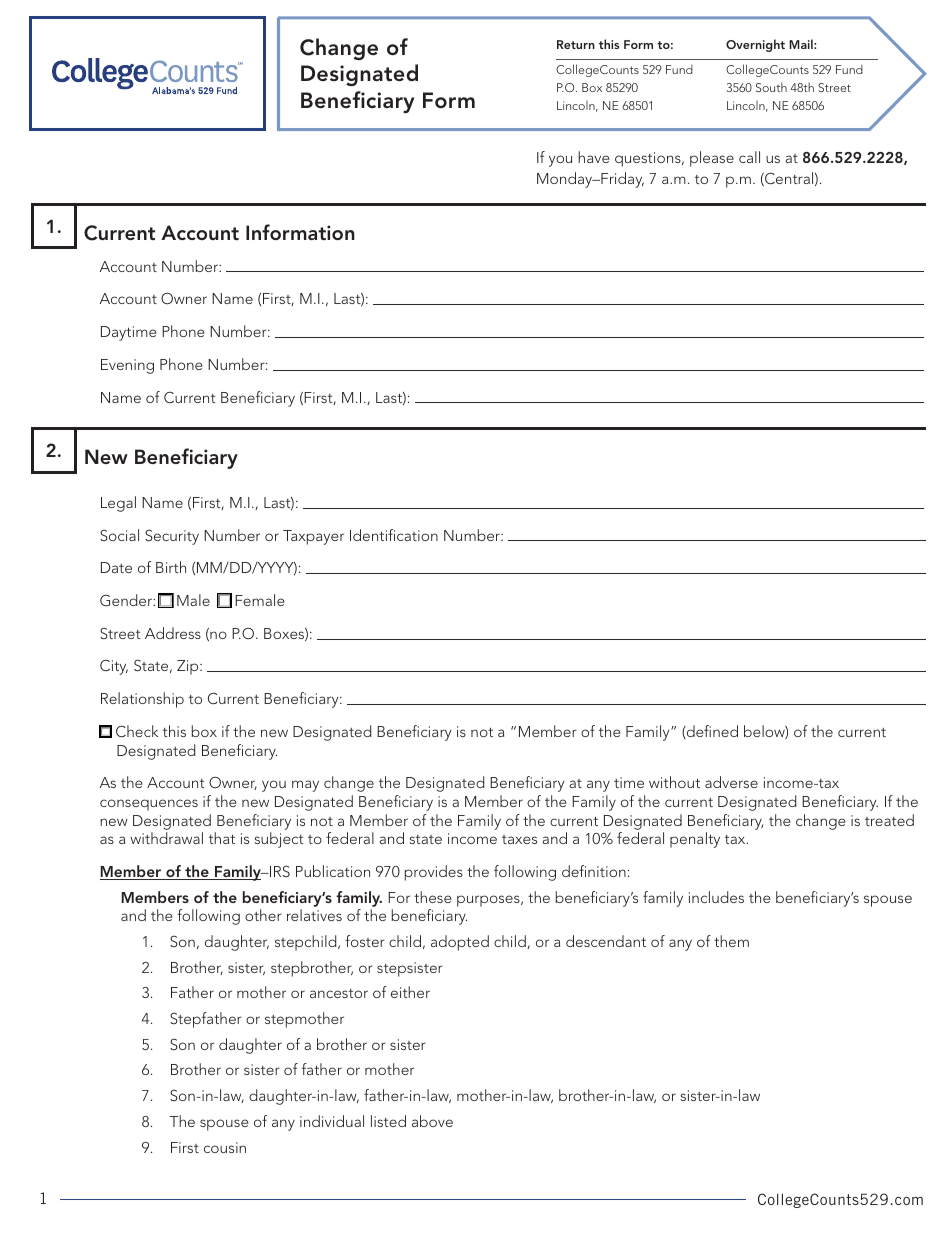 This image has width=952, height=1233. What do you see at coordinates (149, 805) in the image?
I see `consequences` at bounding box center [149, 805].
